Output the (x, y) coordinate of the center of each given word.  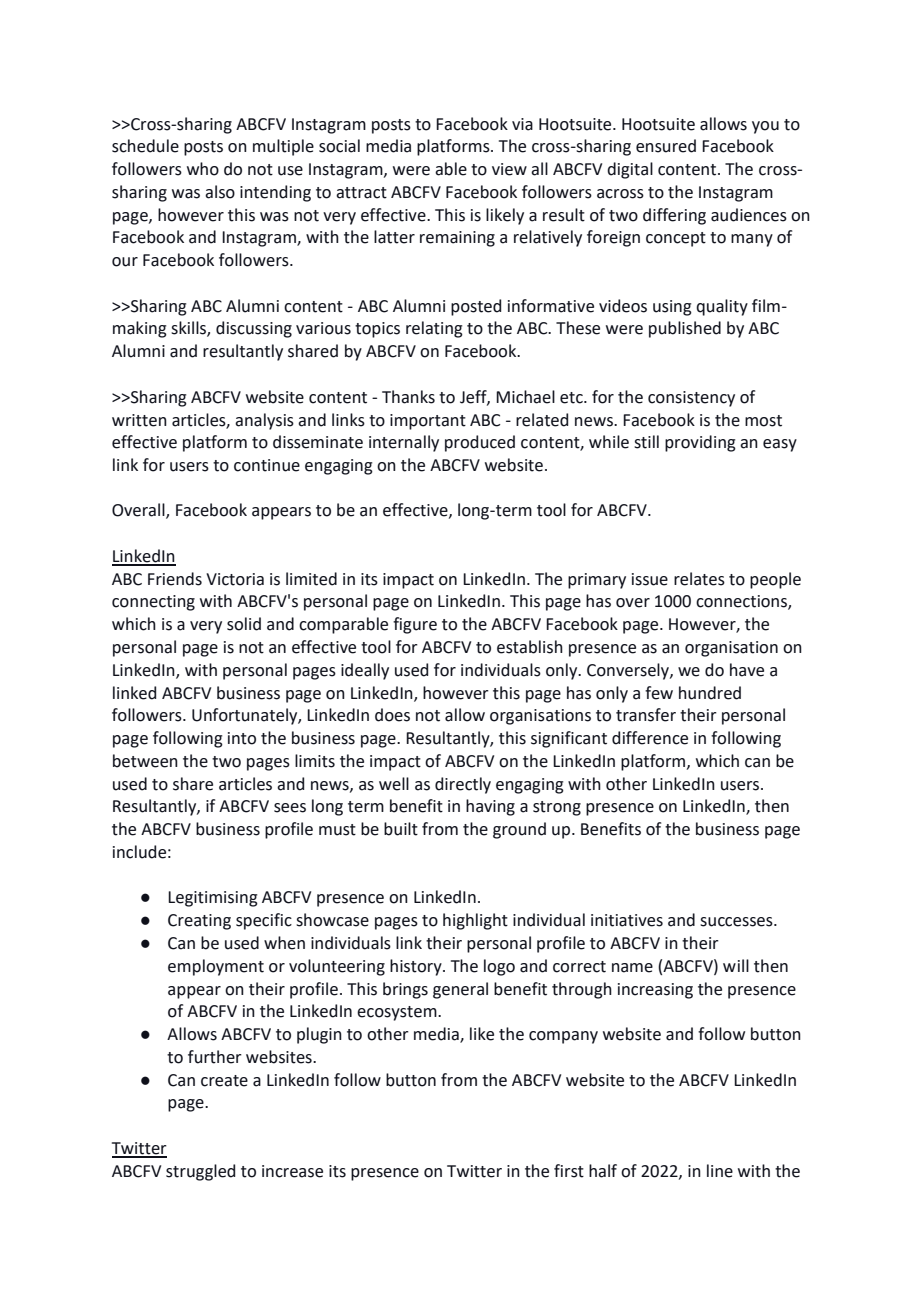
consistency (691, 399)
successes (737, 922)
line (720, 1171)
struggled (200, 1172)
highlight (475, 921)
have (747, 670)
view (509, 169)
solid (244, 624)
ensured (666, 146)
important (428, 422)
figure (415, 625)
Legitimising (213, 899)
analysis (264, 421)
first (569, 1171)
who (203, 169)
